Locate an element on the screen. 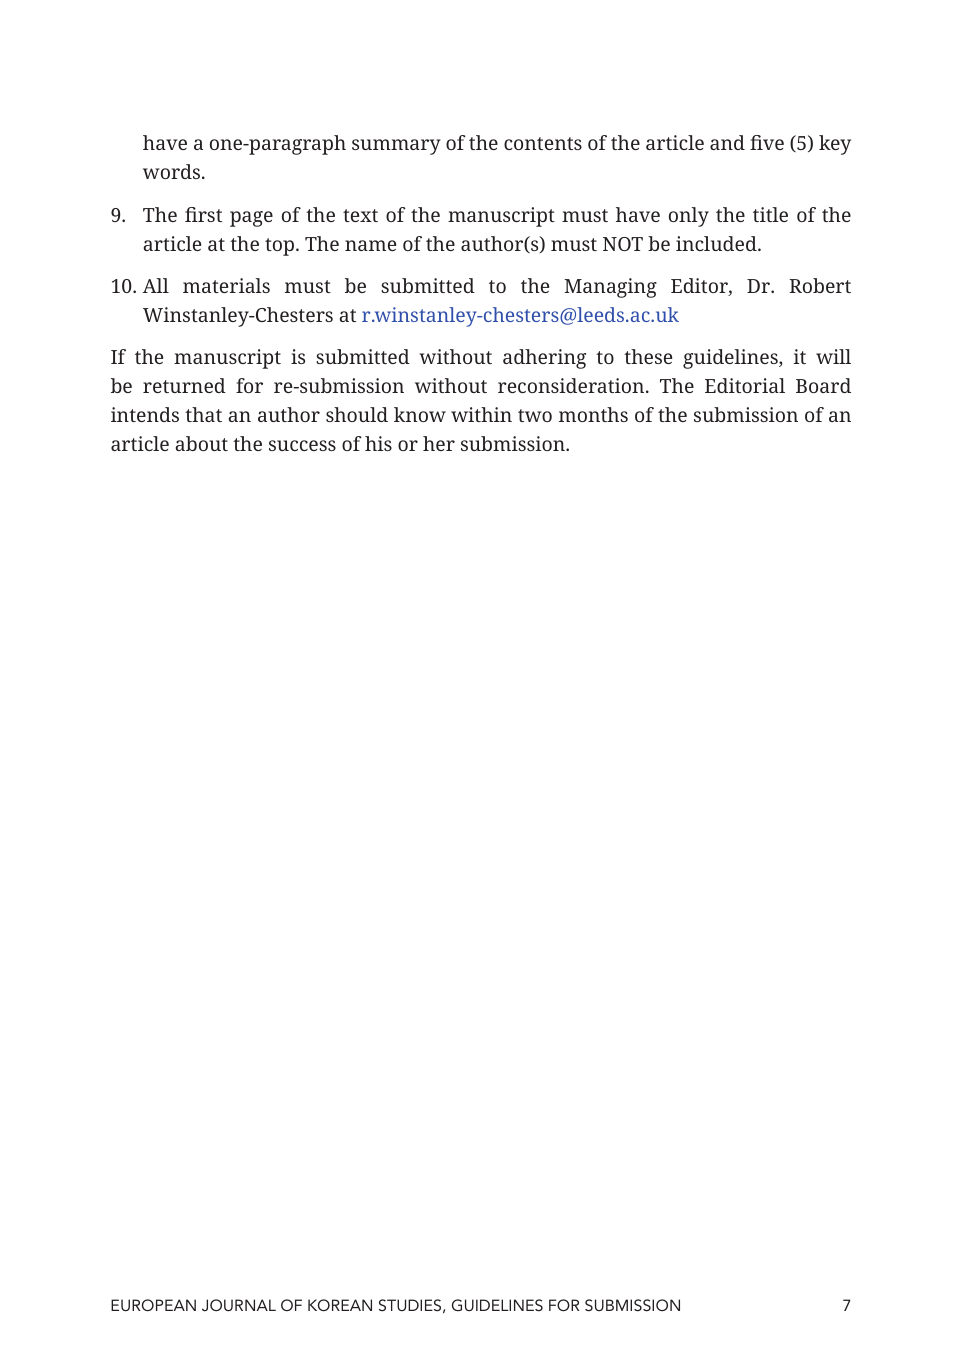  JOURNAL is located at coordinates (239, 1305).
